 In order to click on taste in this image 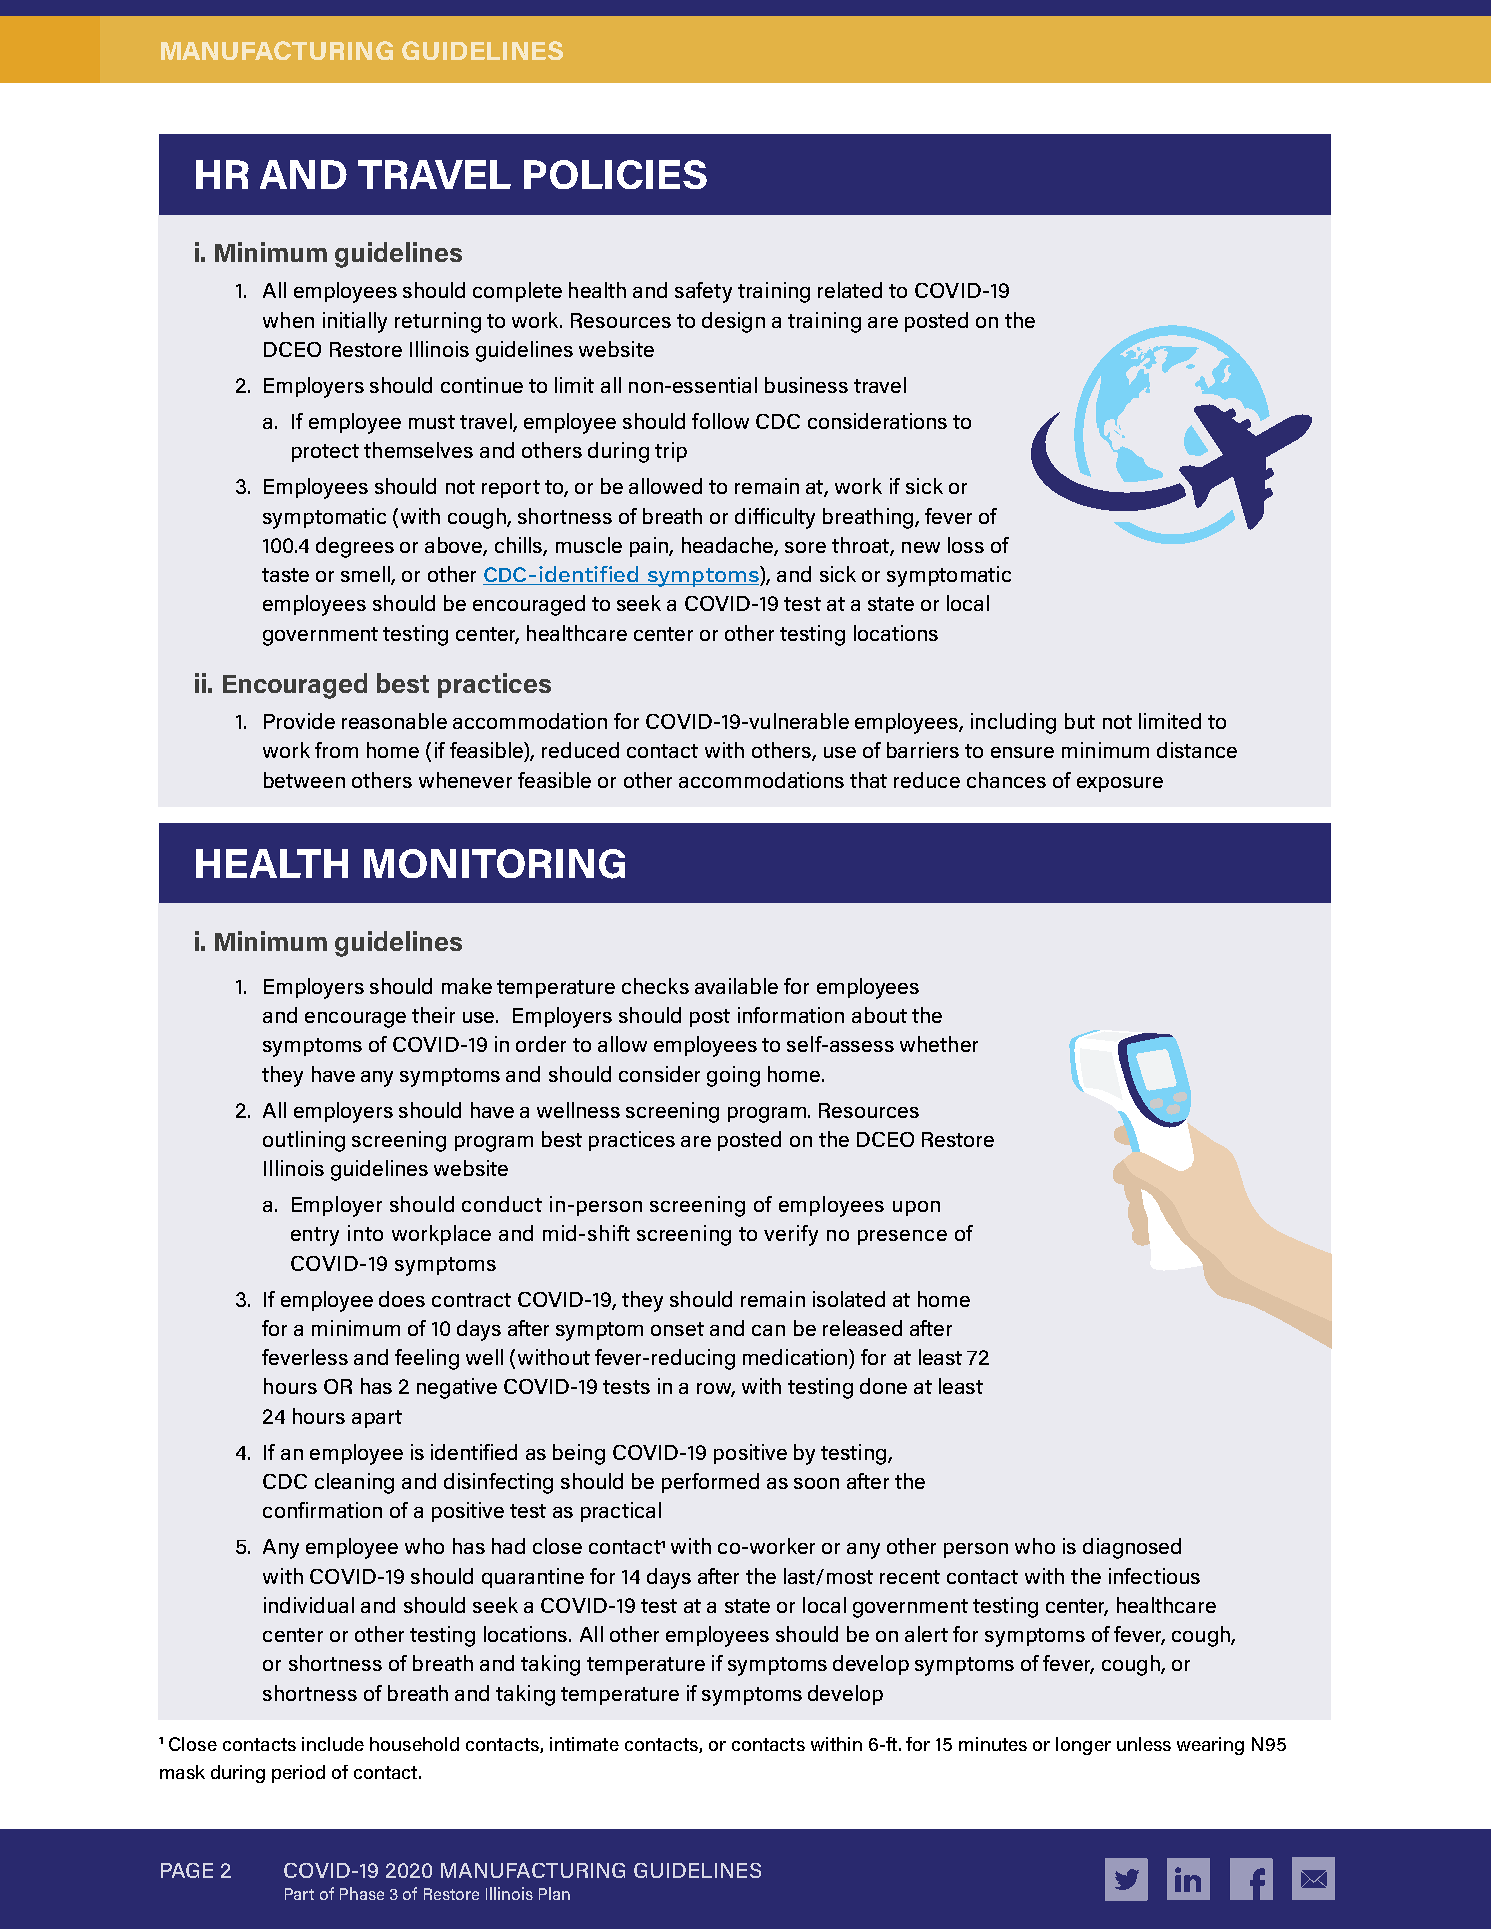, I will do `click(285, 575)`.
